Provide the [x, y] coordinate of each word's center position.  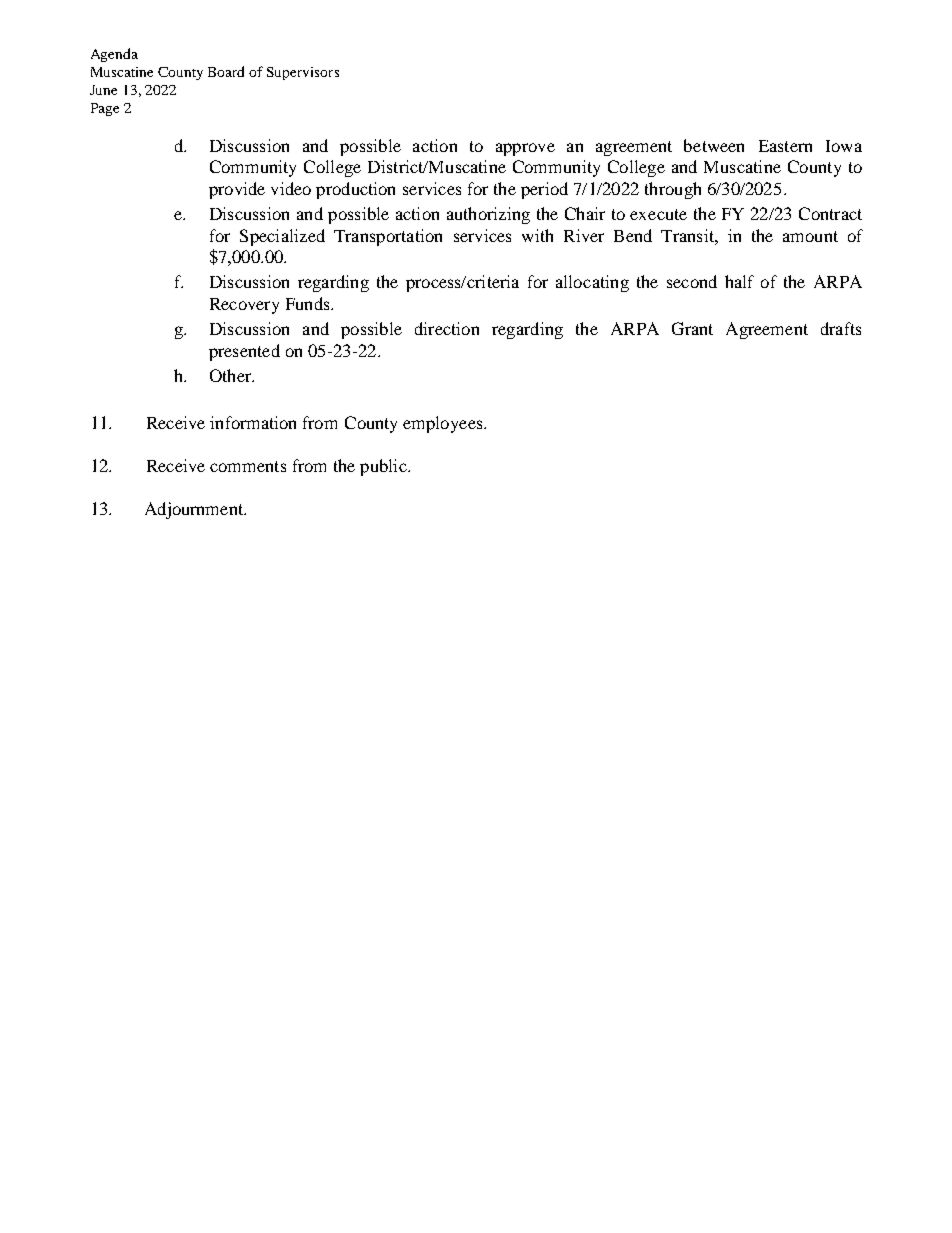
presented [244, 352]
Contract [830, 213]
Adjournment [195, 510]
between [714, 145]
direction [447, 328]
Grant [692, 328]
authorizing [488, 215]
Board [226, 71]
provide [237, 190]
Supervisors [303, 73]
